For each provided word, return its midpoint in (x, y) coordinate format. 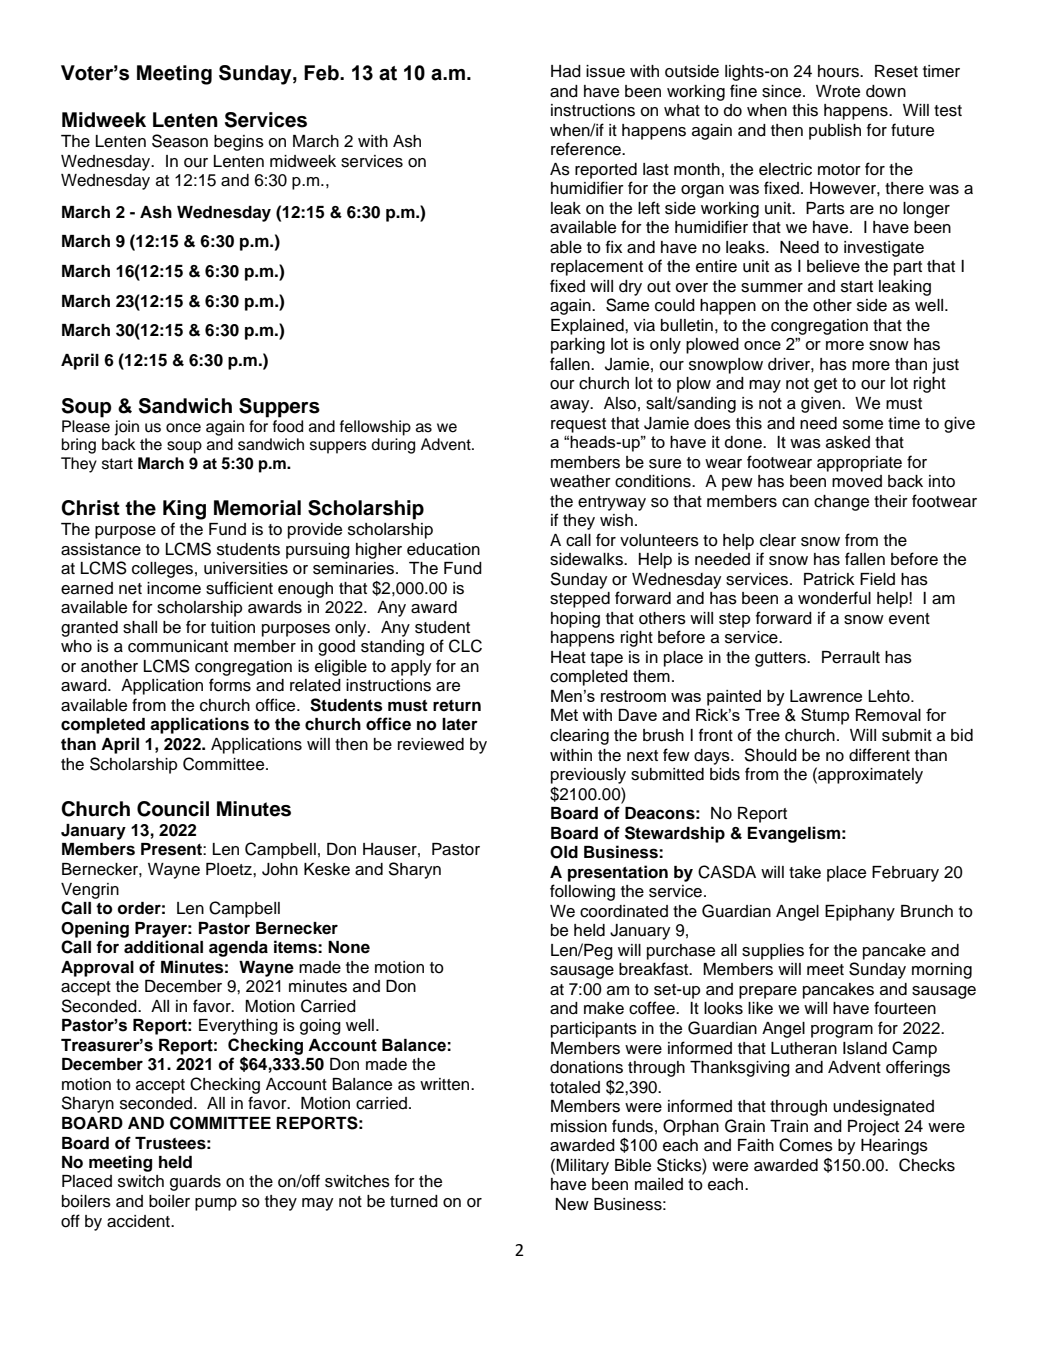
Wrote (838, 91)
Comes (806, 1145)
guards (195, 1183)
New (572, 1204)
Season (180, 141)
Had (566, 71)
